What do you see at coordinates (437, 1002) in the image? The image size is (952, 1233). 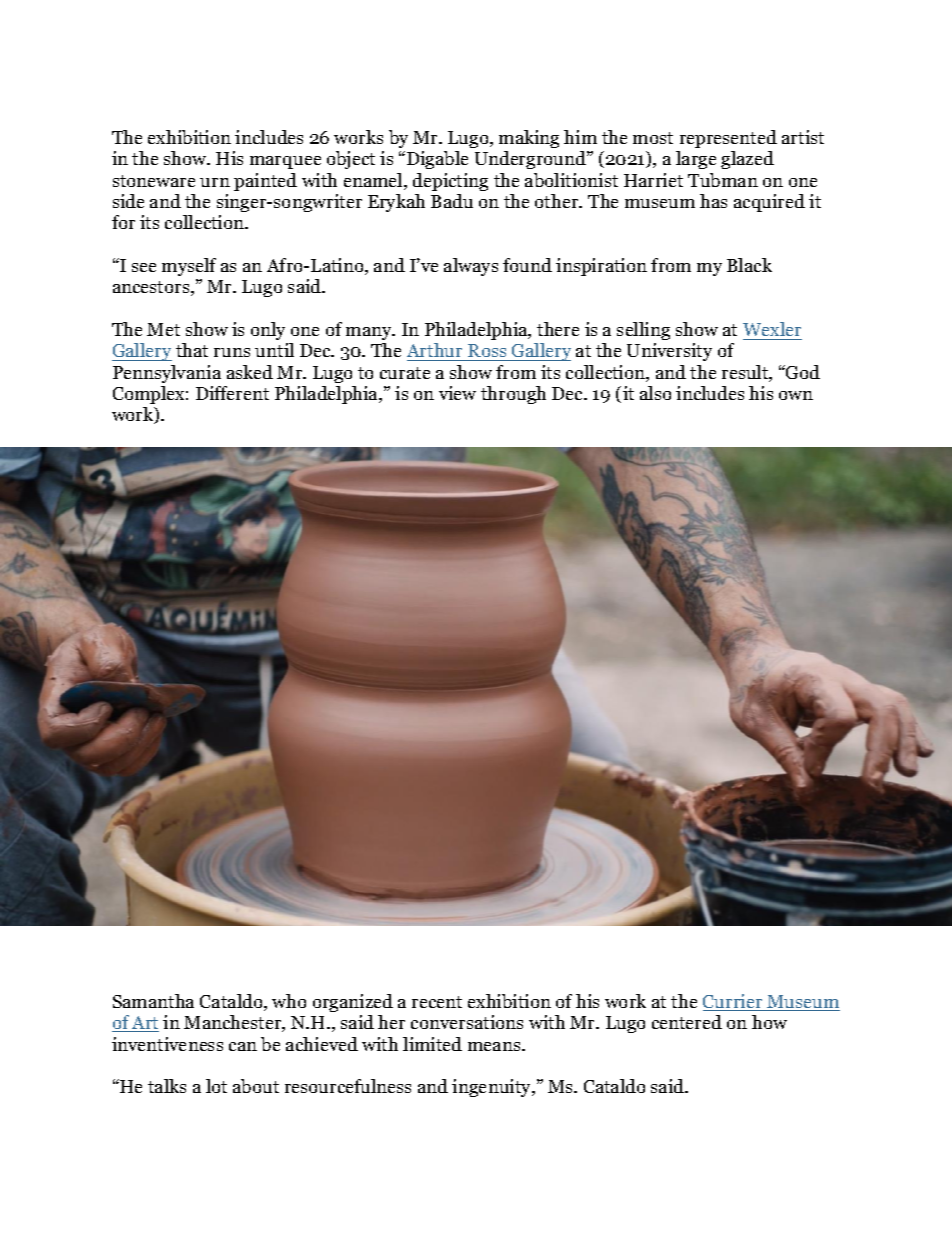 I see `recent` at bounding box center [437, 1002].
